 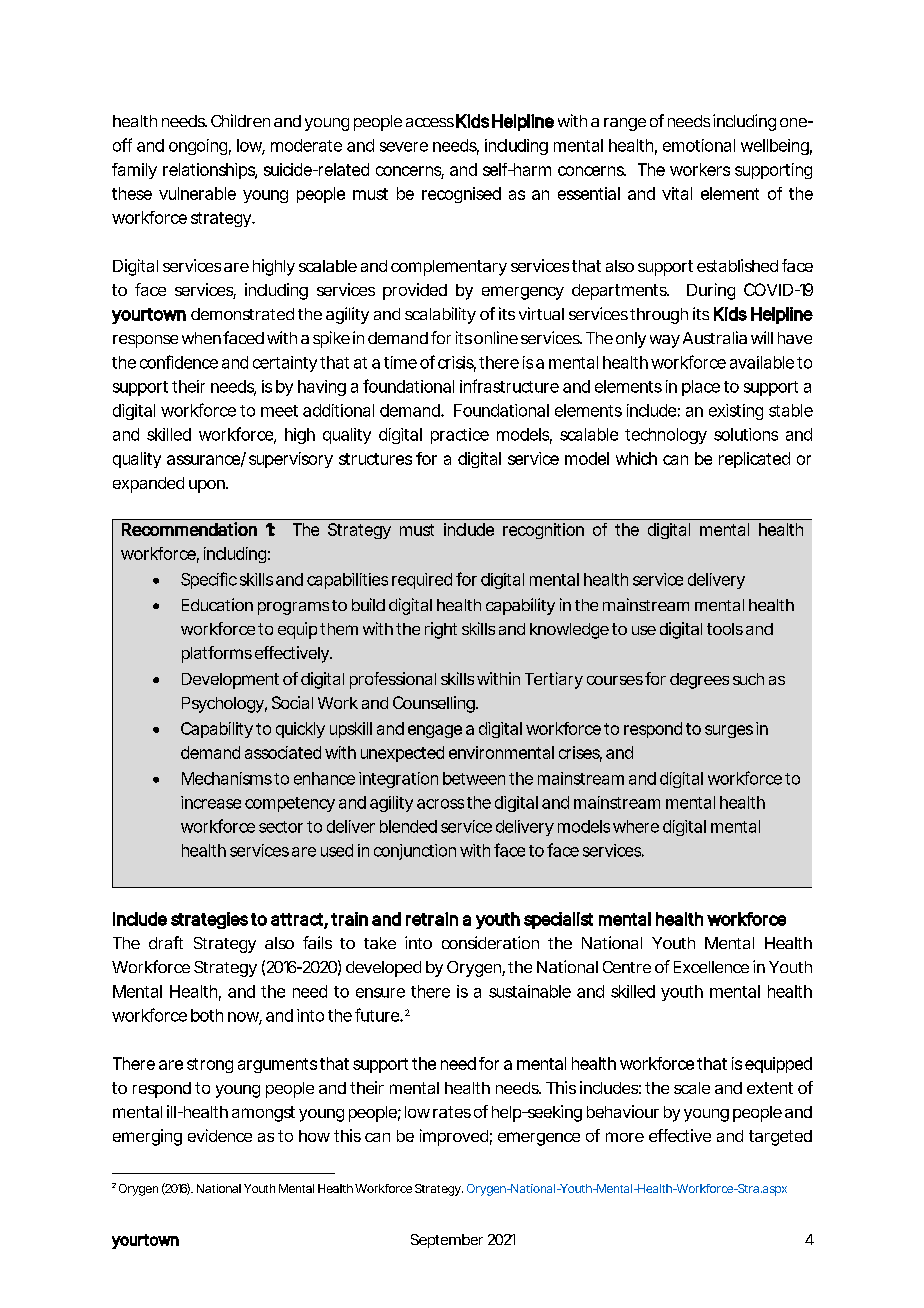 I want to click on upon, so click(x=208, y=486).
